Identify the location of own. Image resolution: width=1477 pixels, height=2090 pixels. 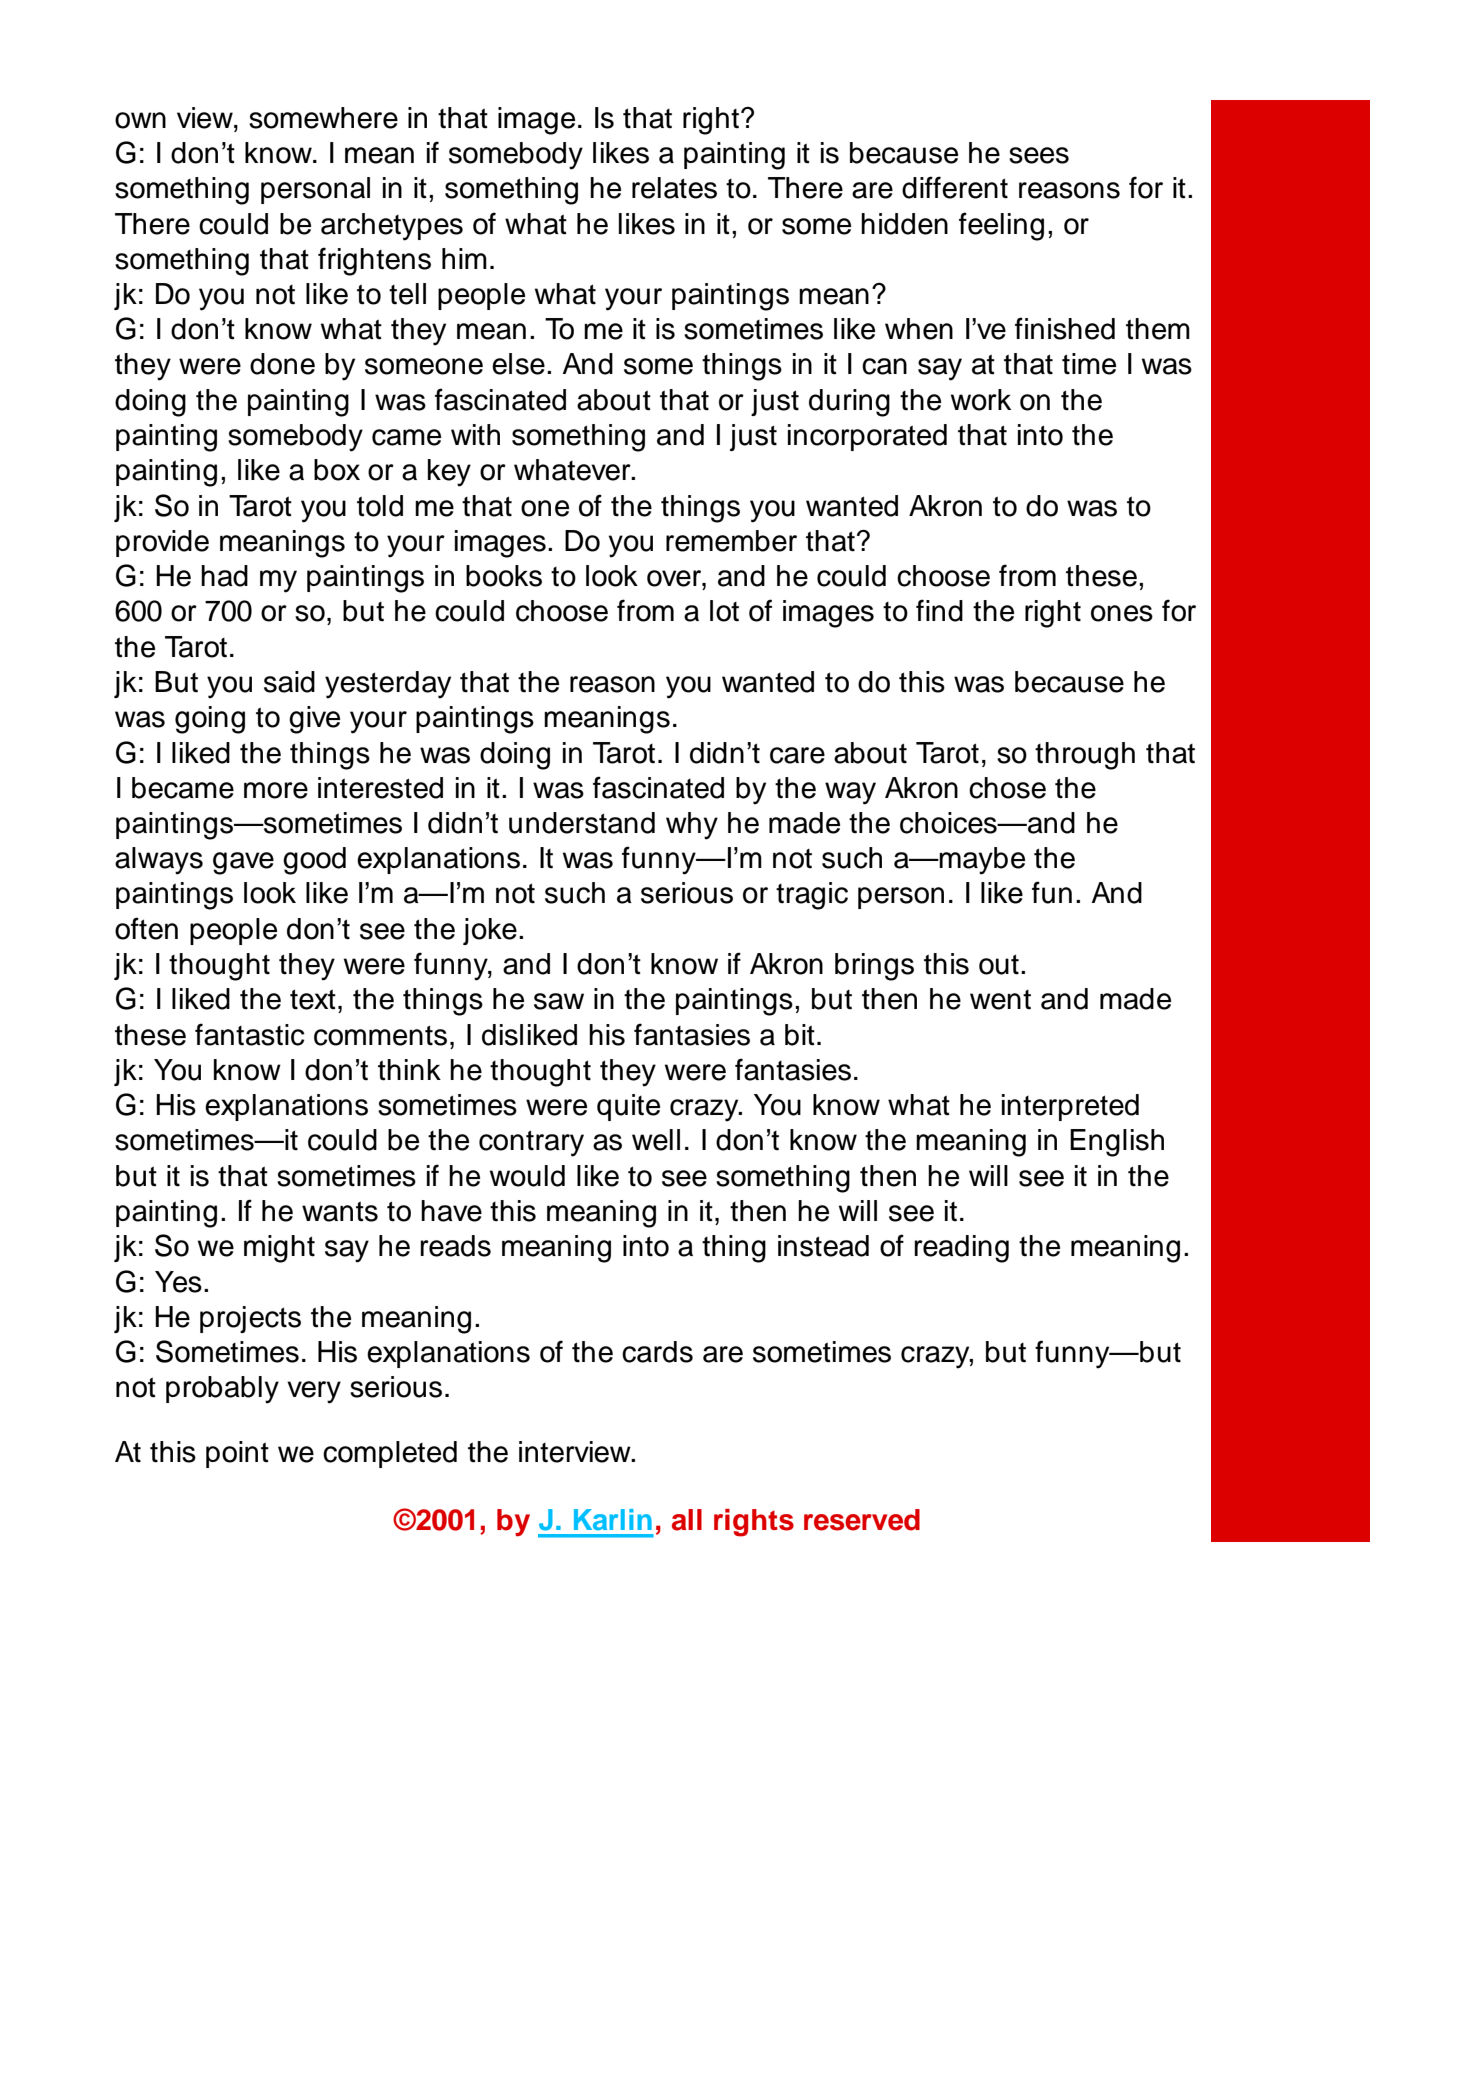
(140, 120).
